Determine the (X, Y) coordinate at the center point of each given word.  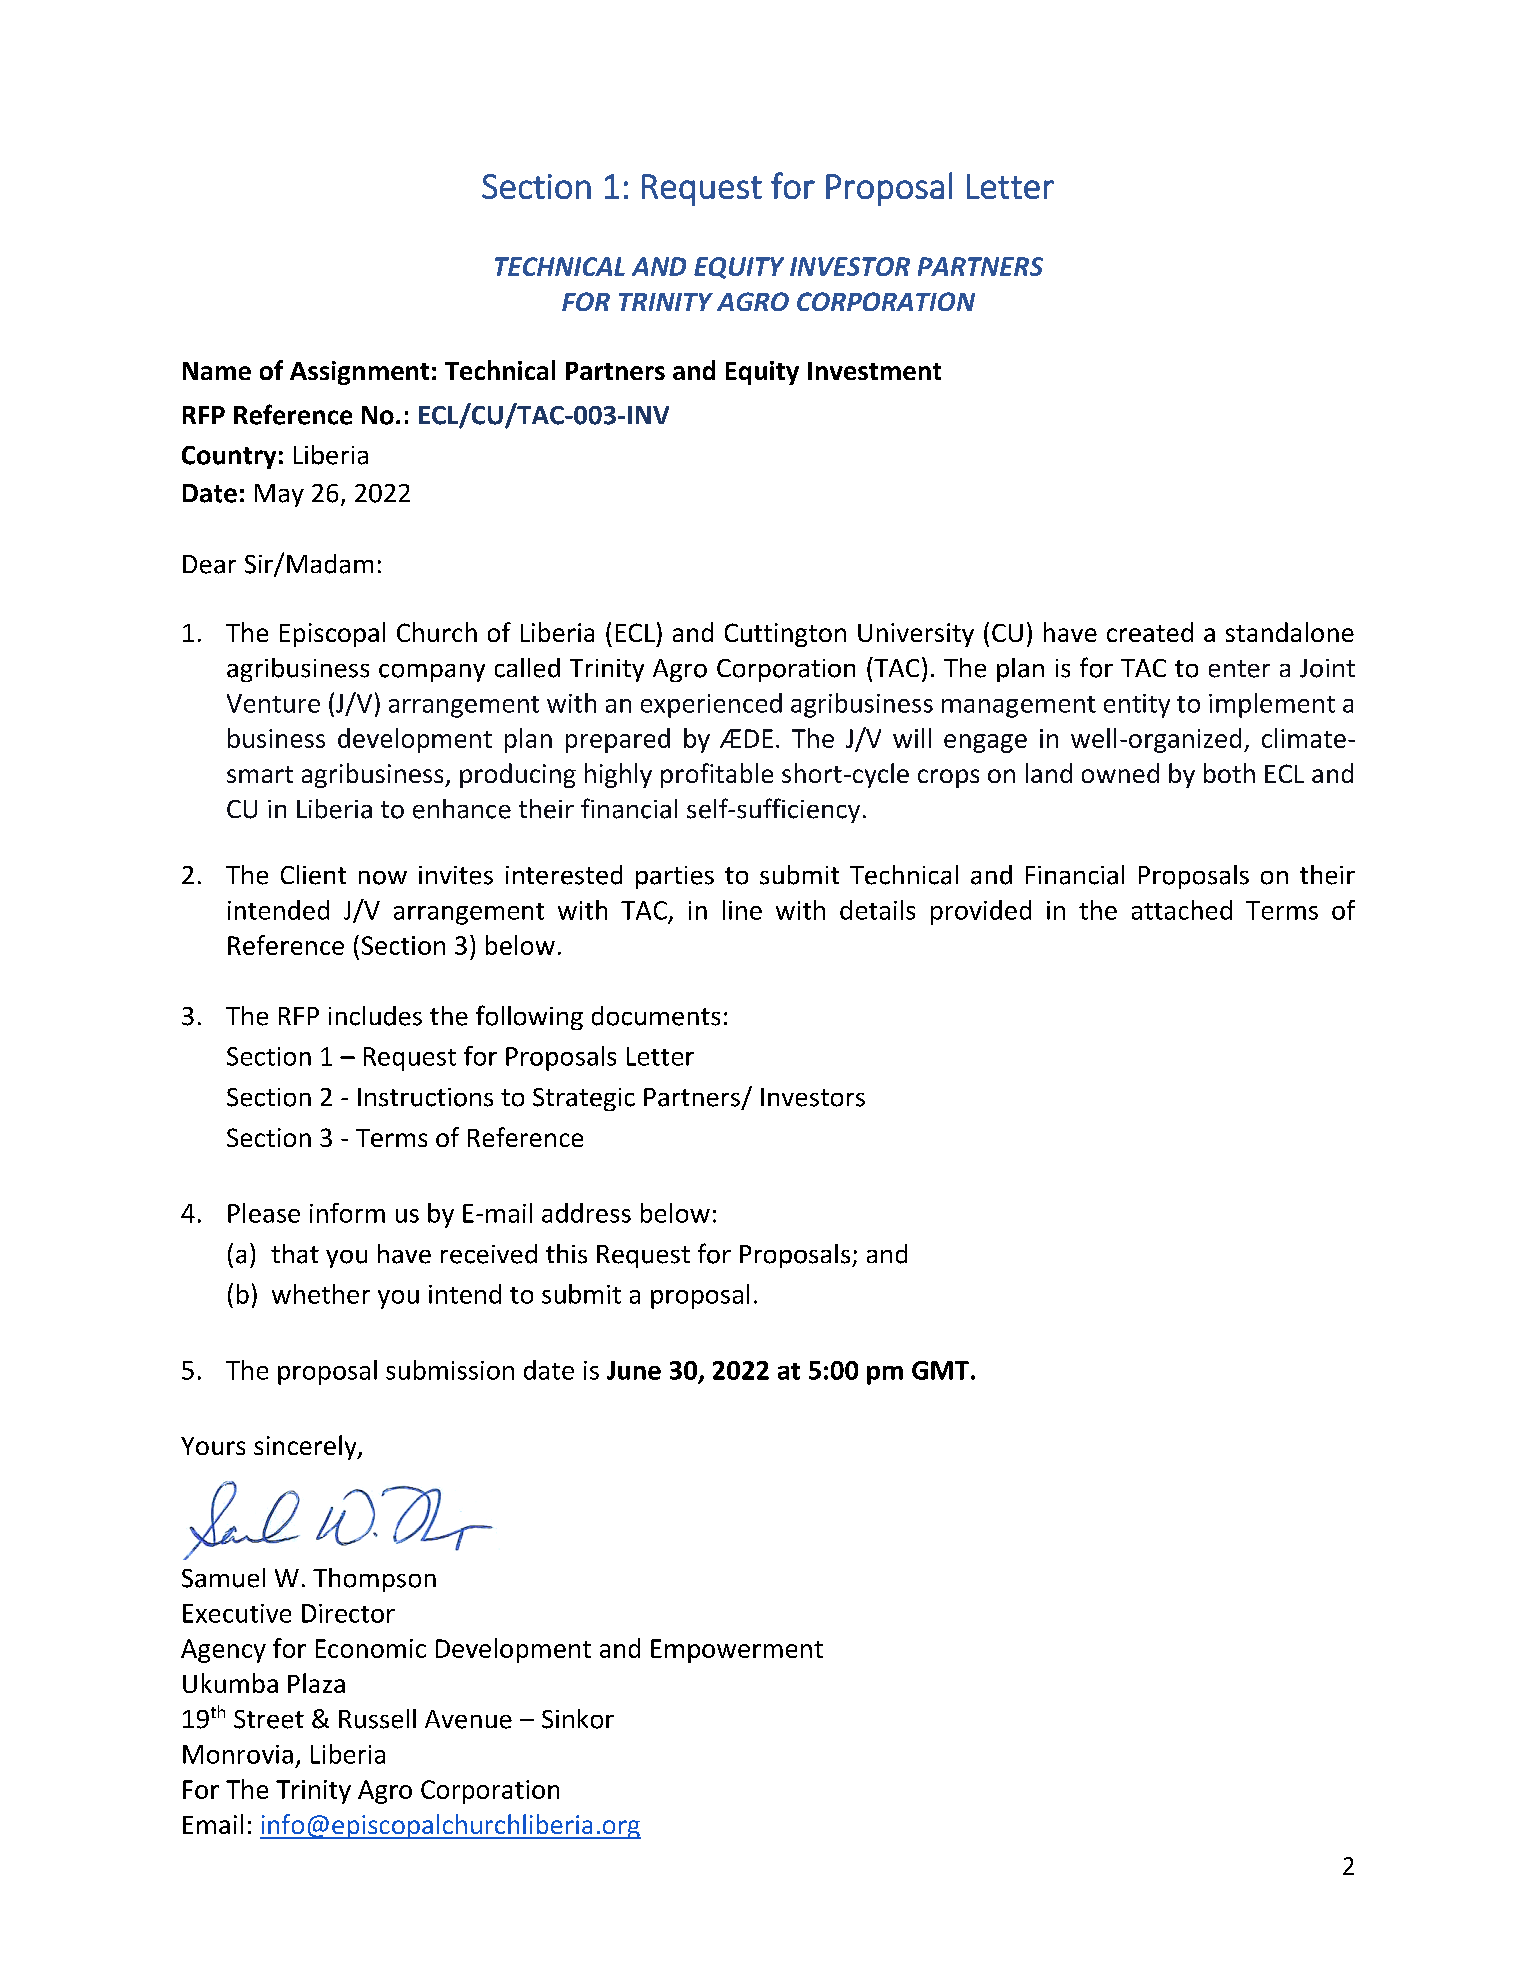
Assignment (359, 373)
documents (656, 1016)
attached (1182, 910)
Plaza (316, 1683)
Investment (874, 371)
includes (375, 1016)
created (1150, 632)
